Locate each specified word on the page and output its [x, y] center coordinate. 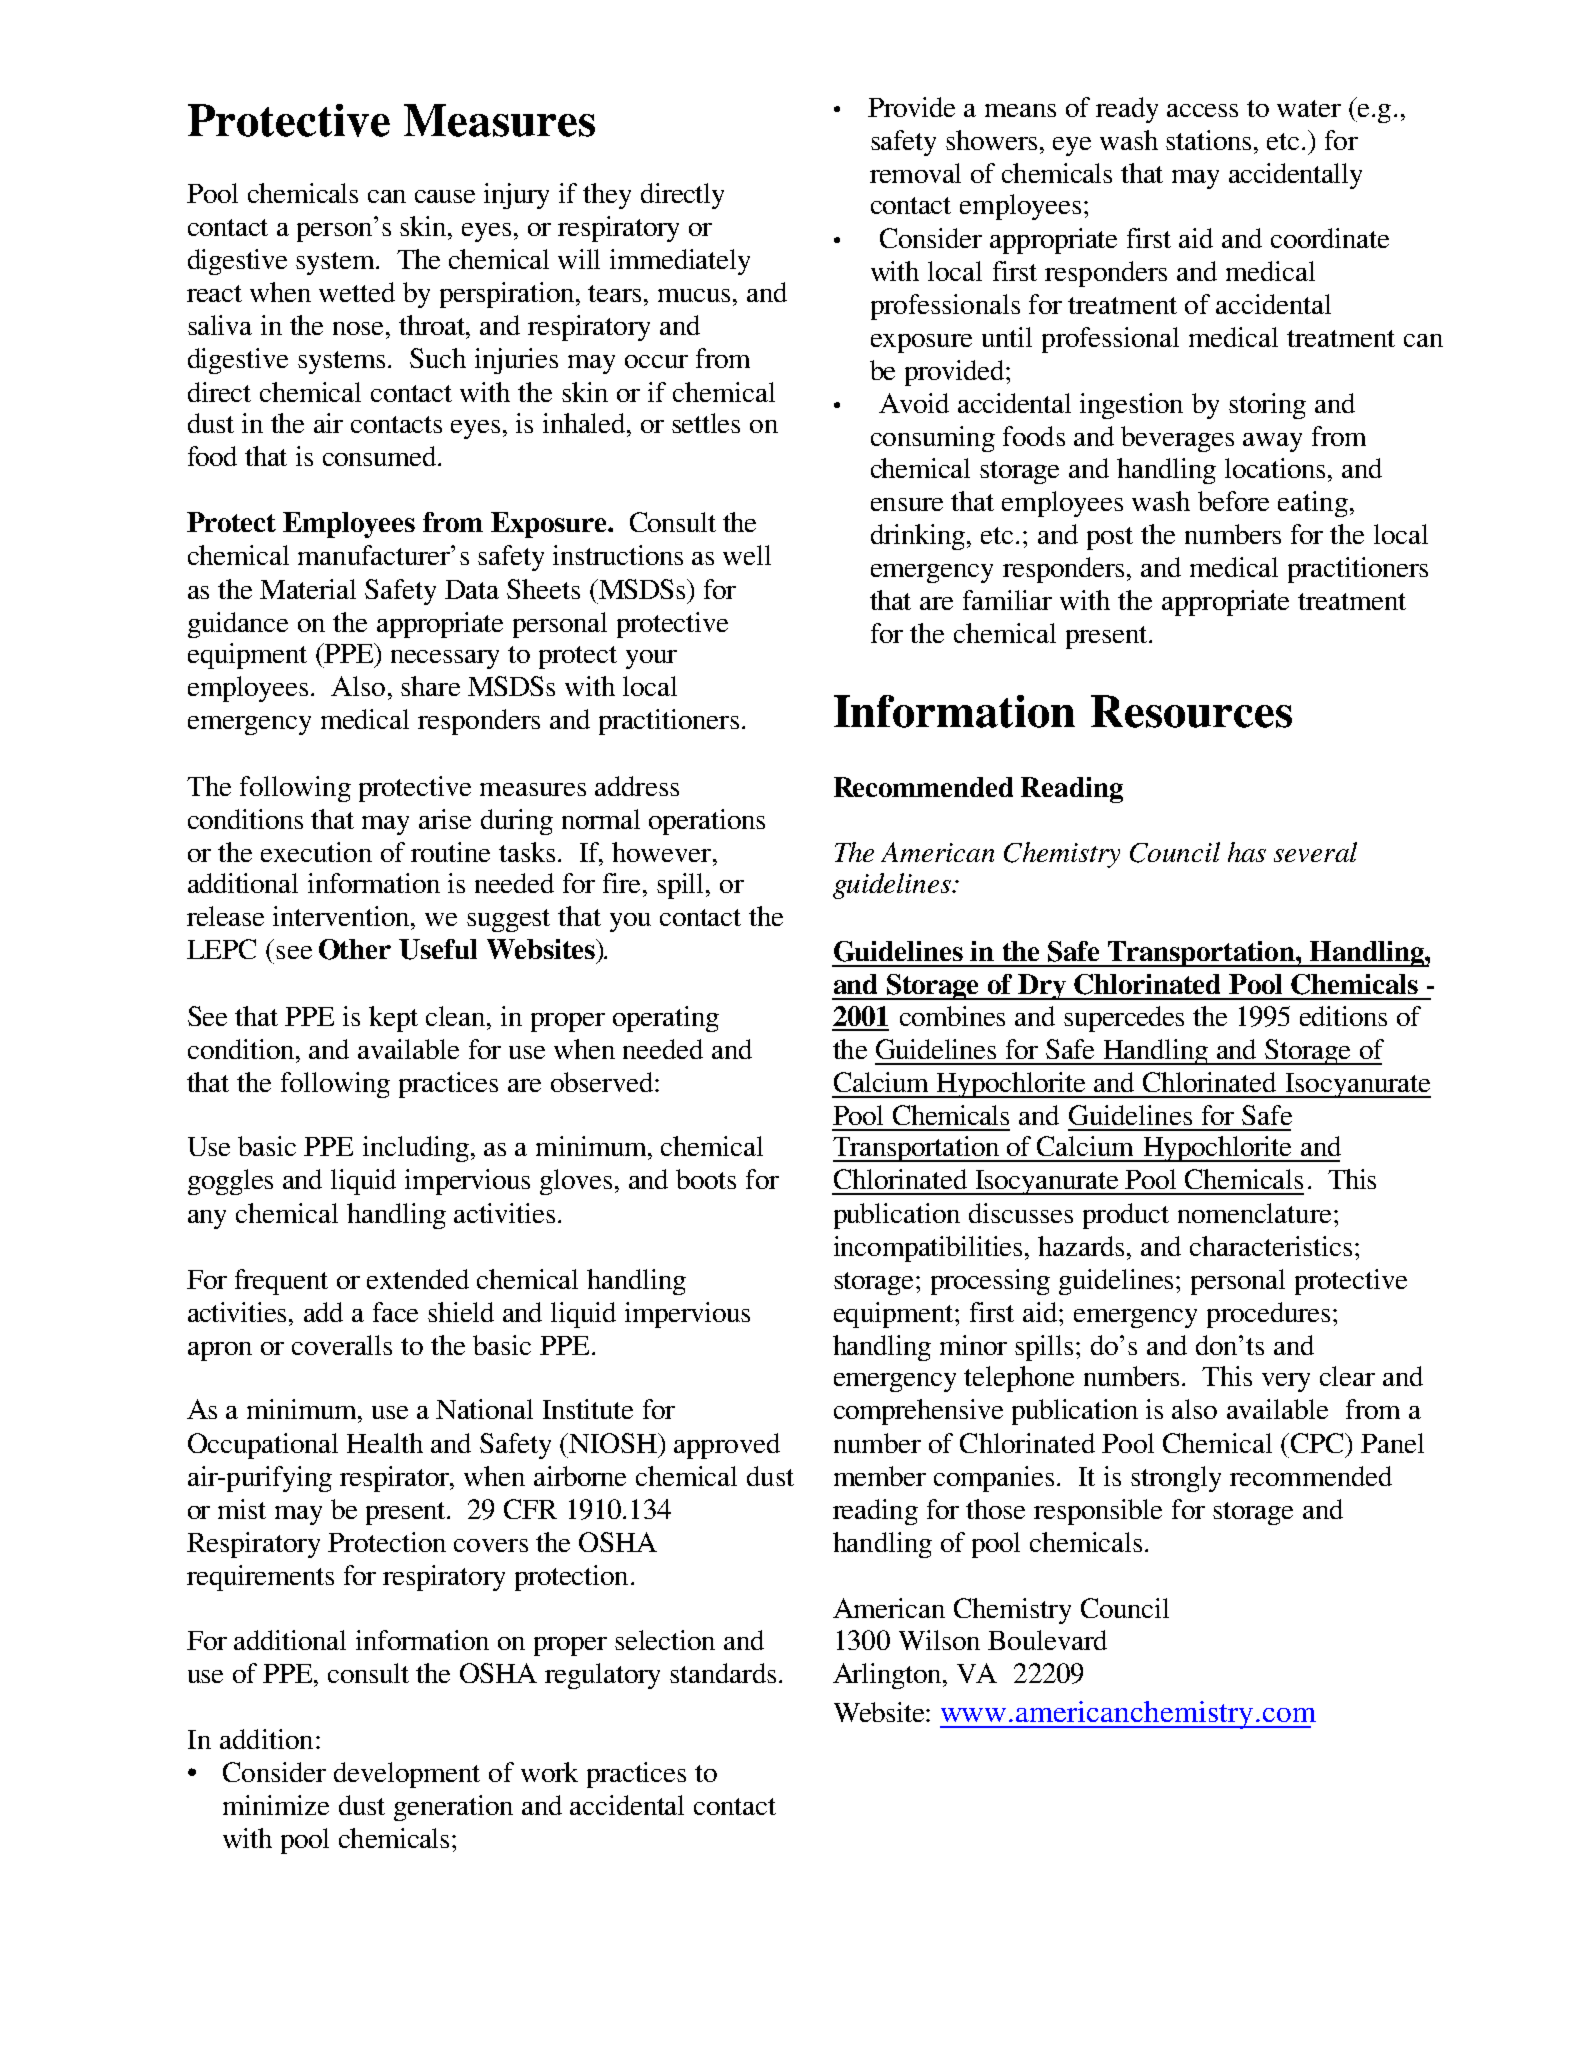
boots [706, 1179]
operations [707, 822]
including [416, 1149]
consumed [381, 456]
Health [385, 1443]
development [407, 1775]
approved [727, 1446]
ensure [907, 504]
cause [445, 196]
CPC [1317, 1443]
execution [316, 852]
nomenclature [1254, 1213]
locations [1275, 468]
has [1247, 852]
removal [915, 173]
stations [1208, 140]
